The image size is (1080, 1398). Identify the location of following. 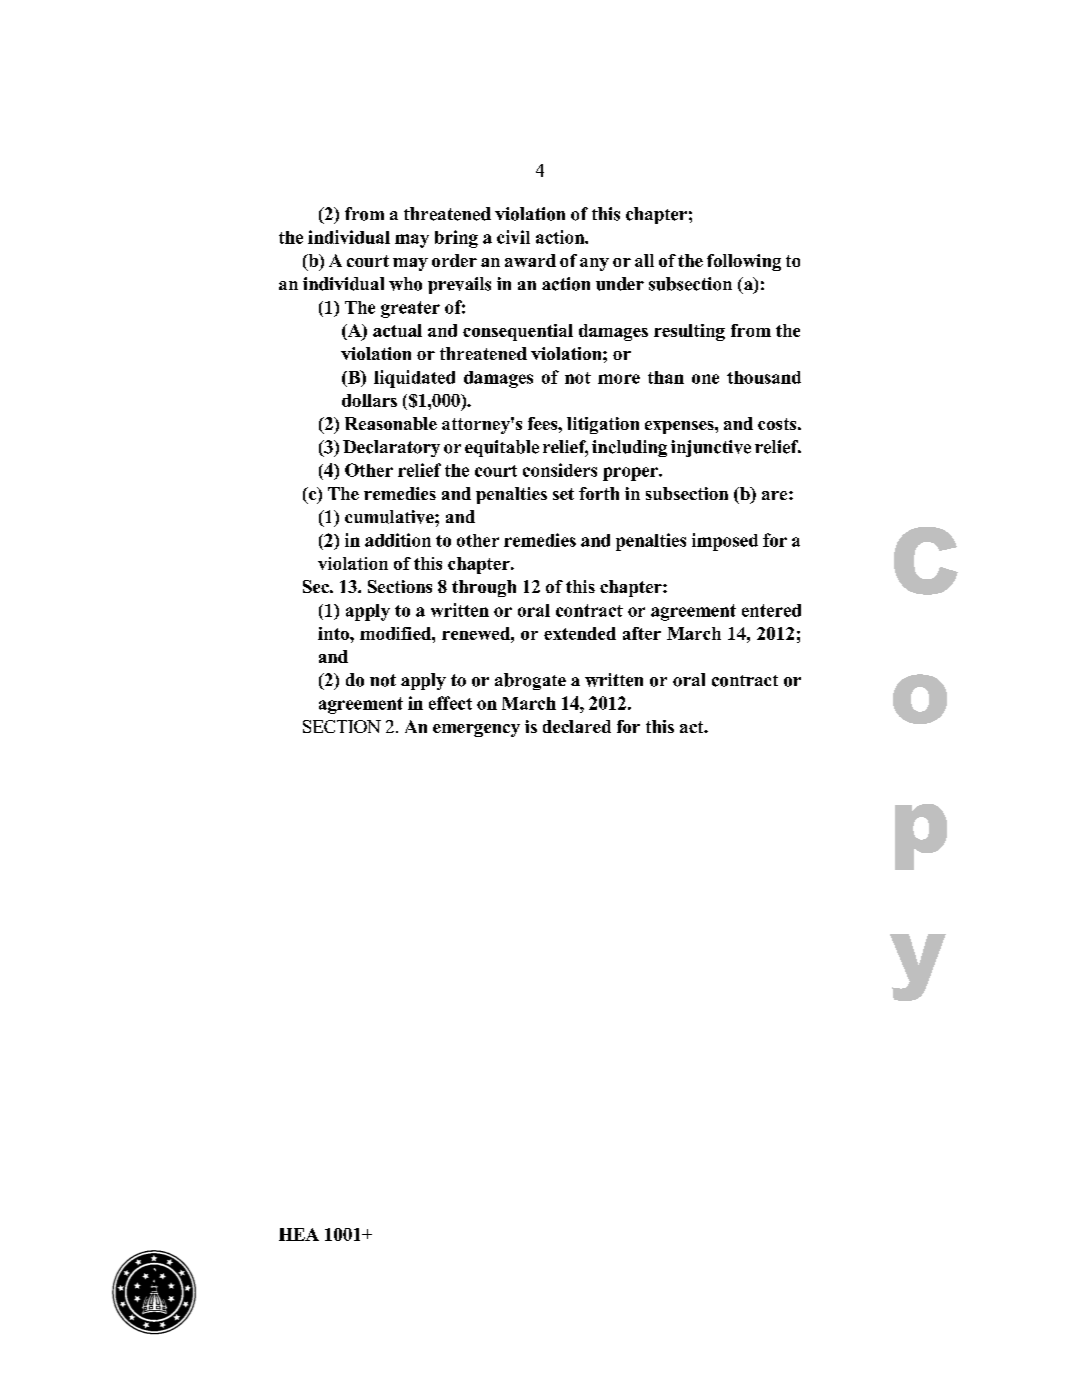
(744, 262).
